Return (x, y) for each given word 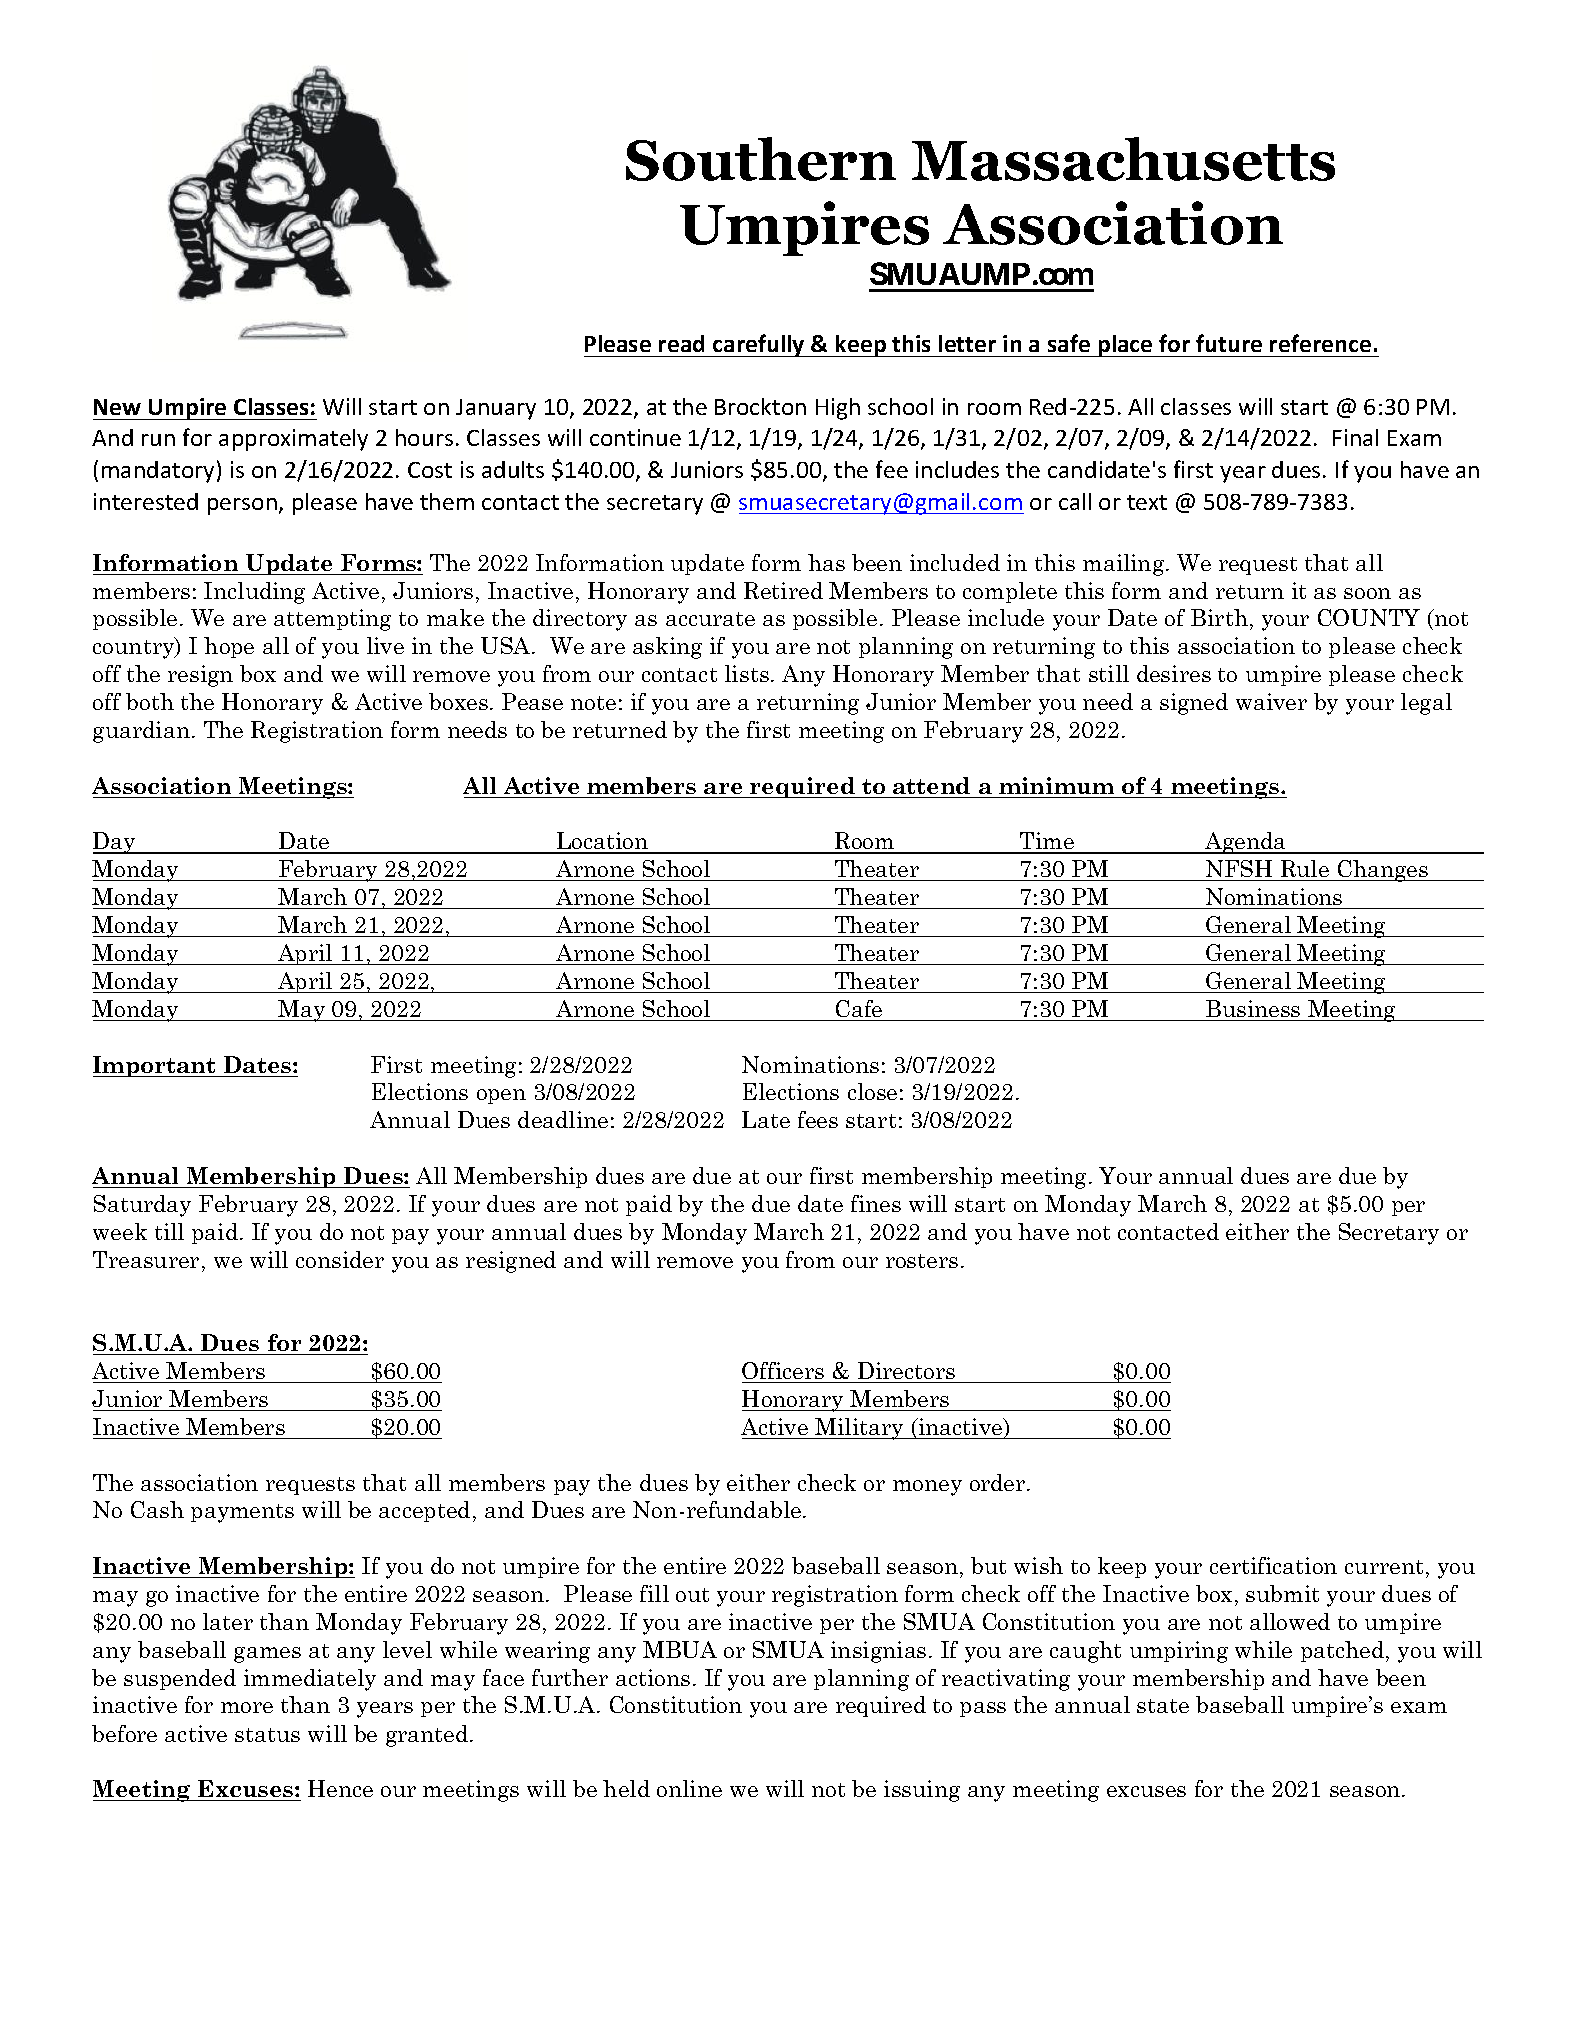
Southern (761, 159)
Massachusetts (1123, 159)
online (689, 1788)
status (267, 1735)
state (1163, 1706)
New (117, 407)
